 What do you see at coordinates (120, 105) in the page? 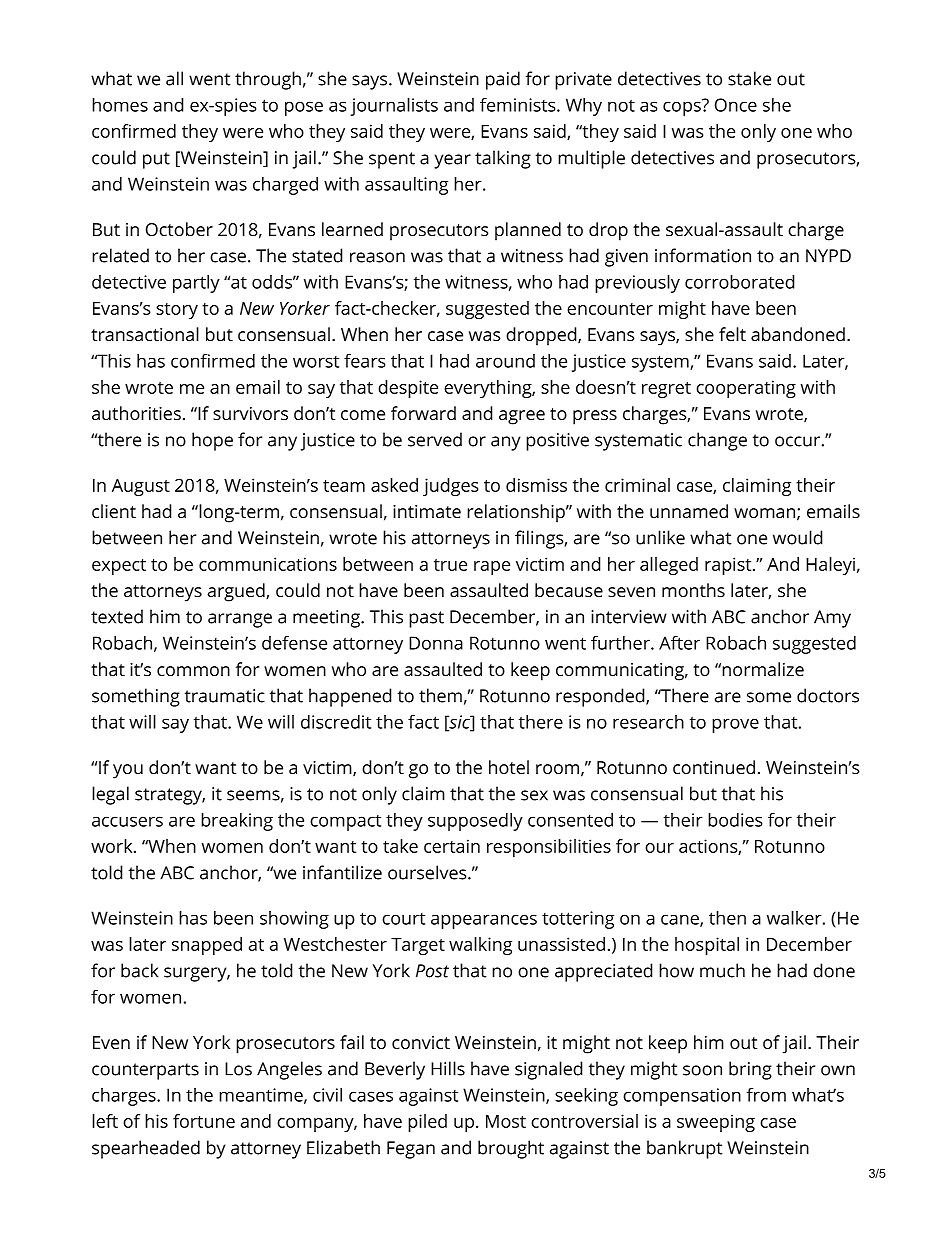
I see `homes` at bounding box center [120, 105].
